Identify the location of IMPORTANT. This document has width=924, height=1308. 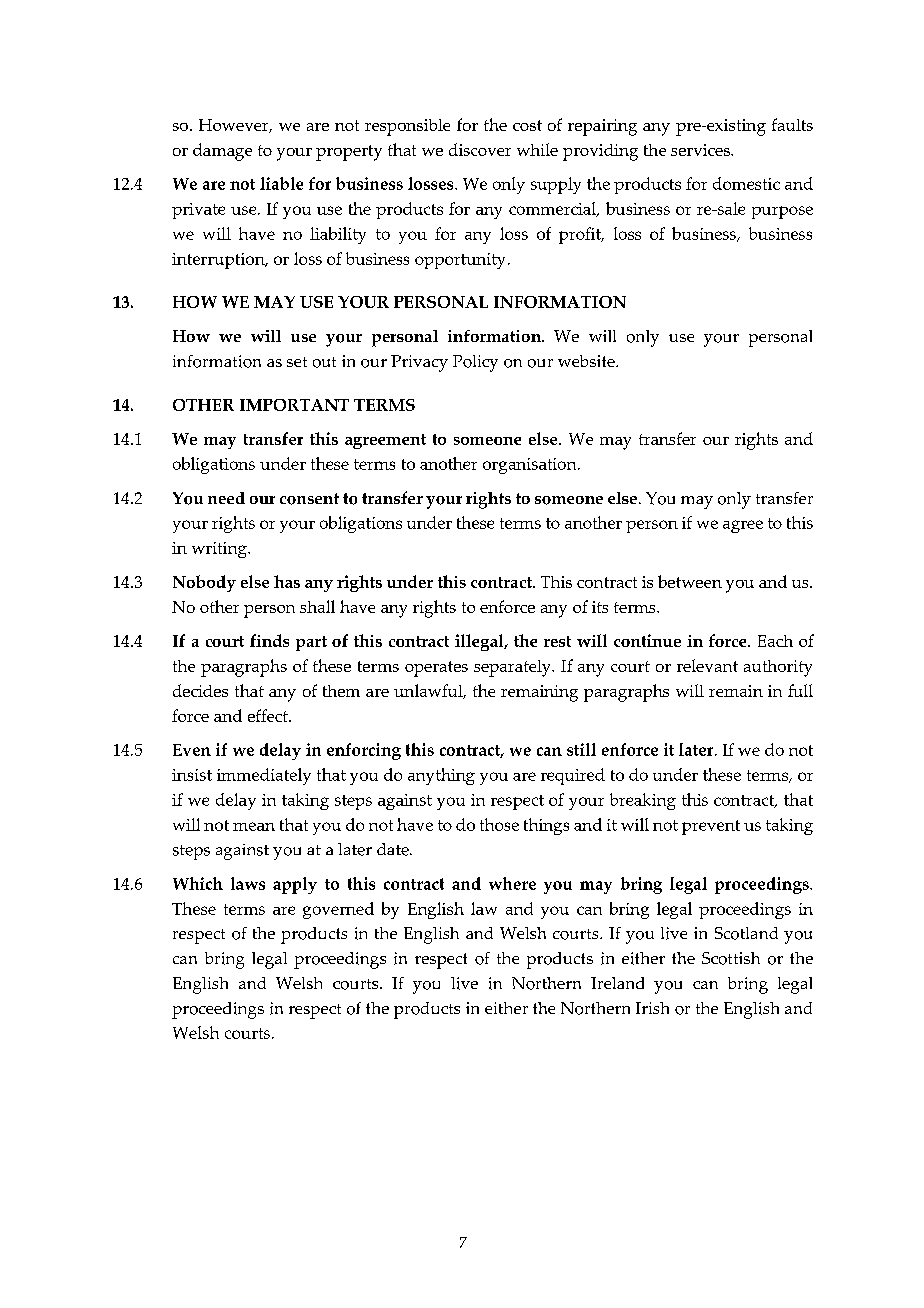
(294, 405).
